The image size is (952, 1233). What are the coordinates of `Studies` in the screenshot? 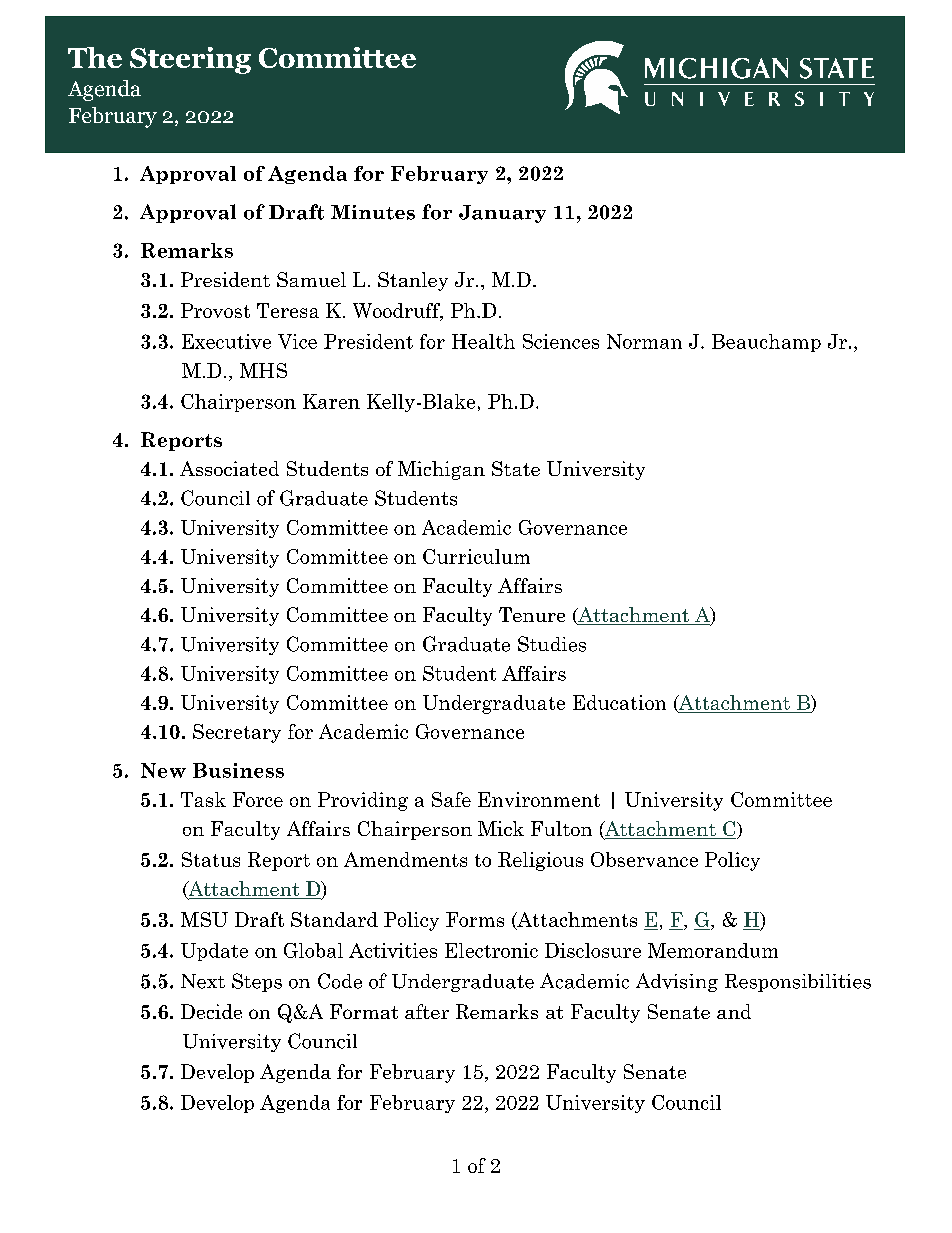 It's located at (552, 644).
